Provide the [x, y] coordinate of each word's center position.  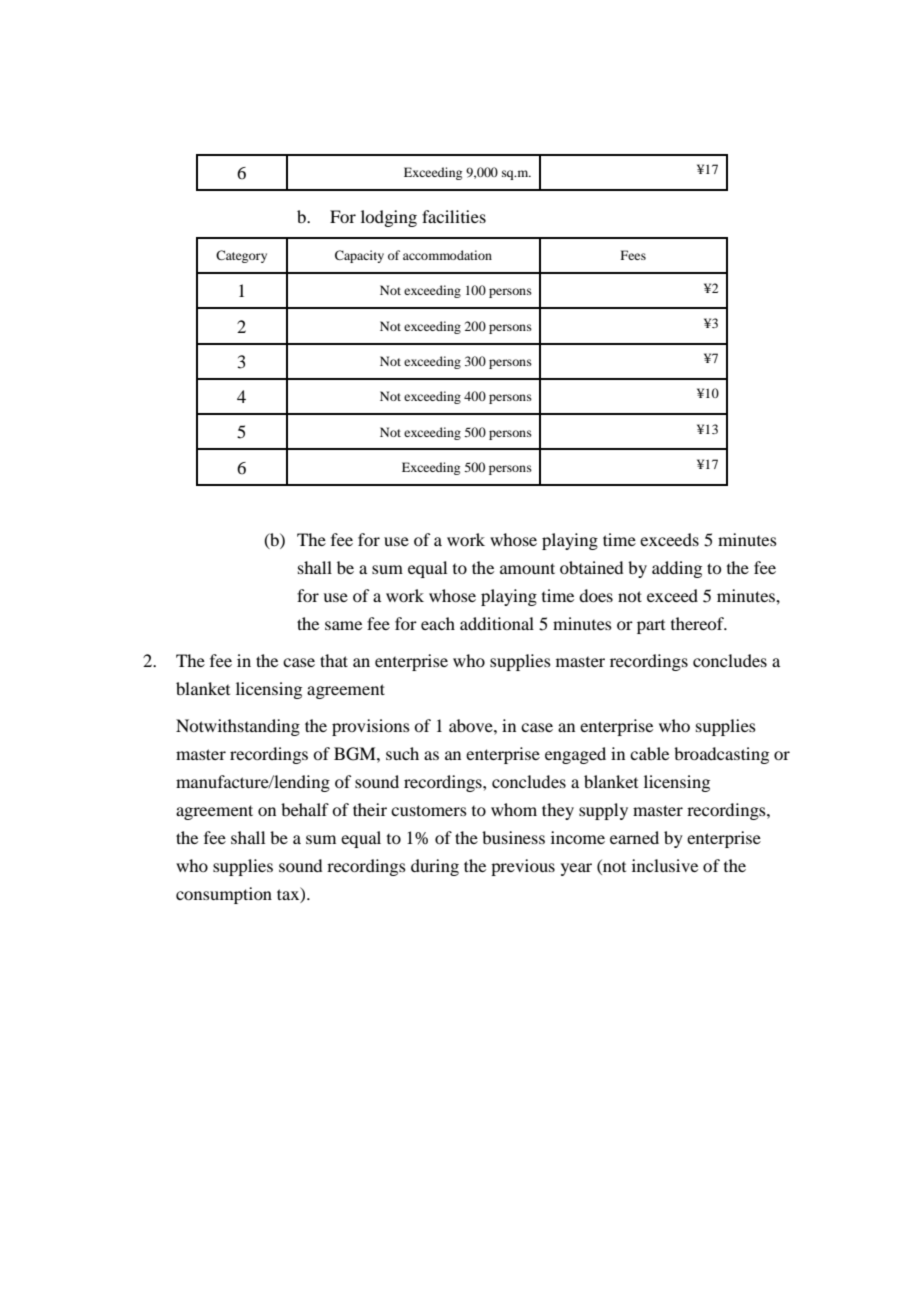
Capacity [359, 256]
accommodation [447, 255]
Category [241, 256]
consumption [224, 895]
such [402, 753]
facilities [454, 216]
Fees [633, 255]
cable [649, 753]
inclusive [665, 865]
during [435, 867]
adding [677, 569]
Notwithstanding [238, 727]
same [343, 625]
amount [527, 568]
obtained [591, 567]
